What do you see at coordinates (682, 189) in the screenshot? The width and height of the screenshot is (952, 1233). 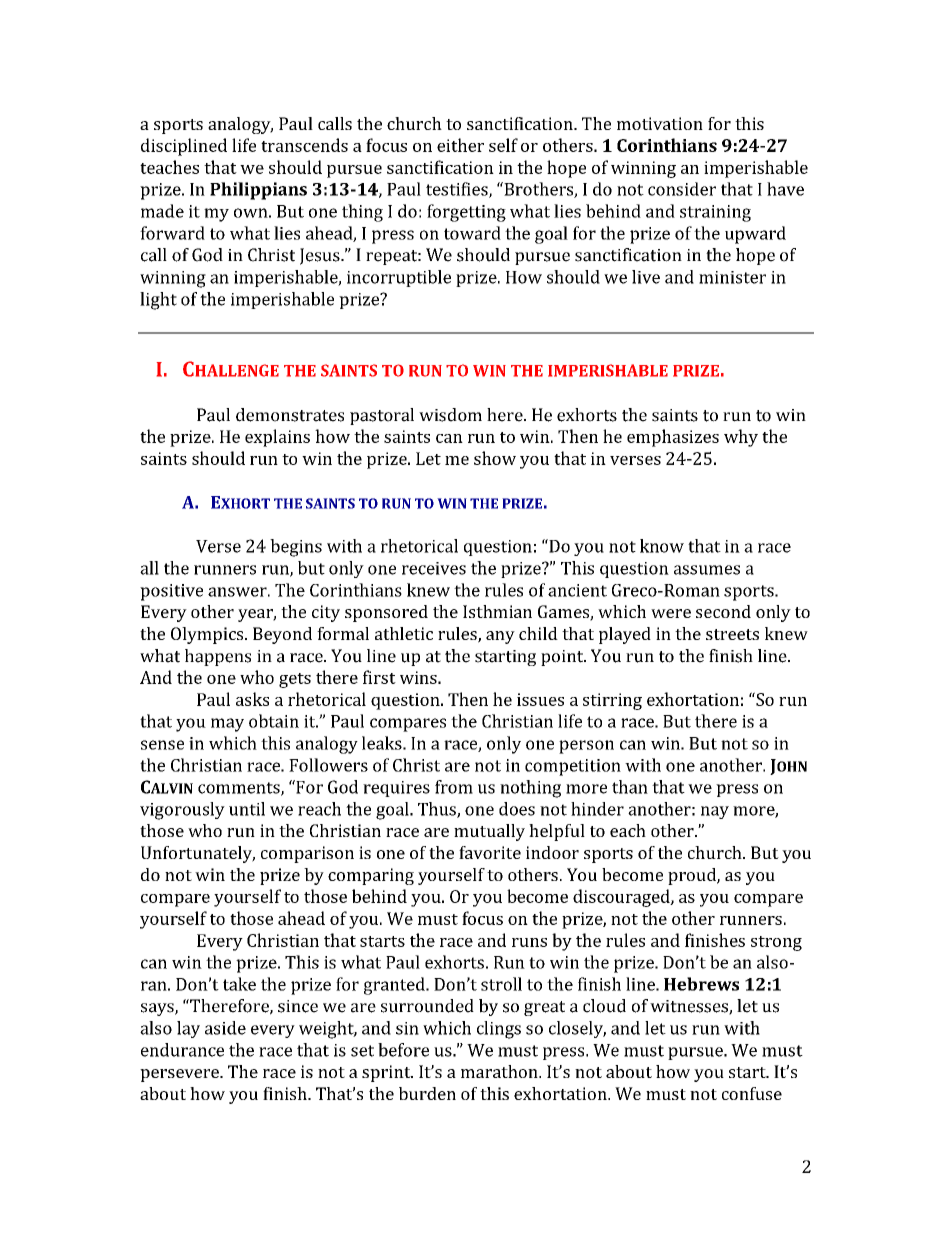 I see `consider` at bounding box center [682, 189].
